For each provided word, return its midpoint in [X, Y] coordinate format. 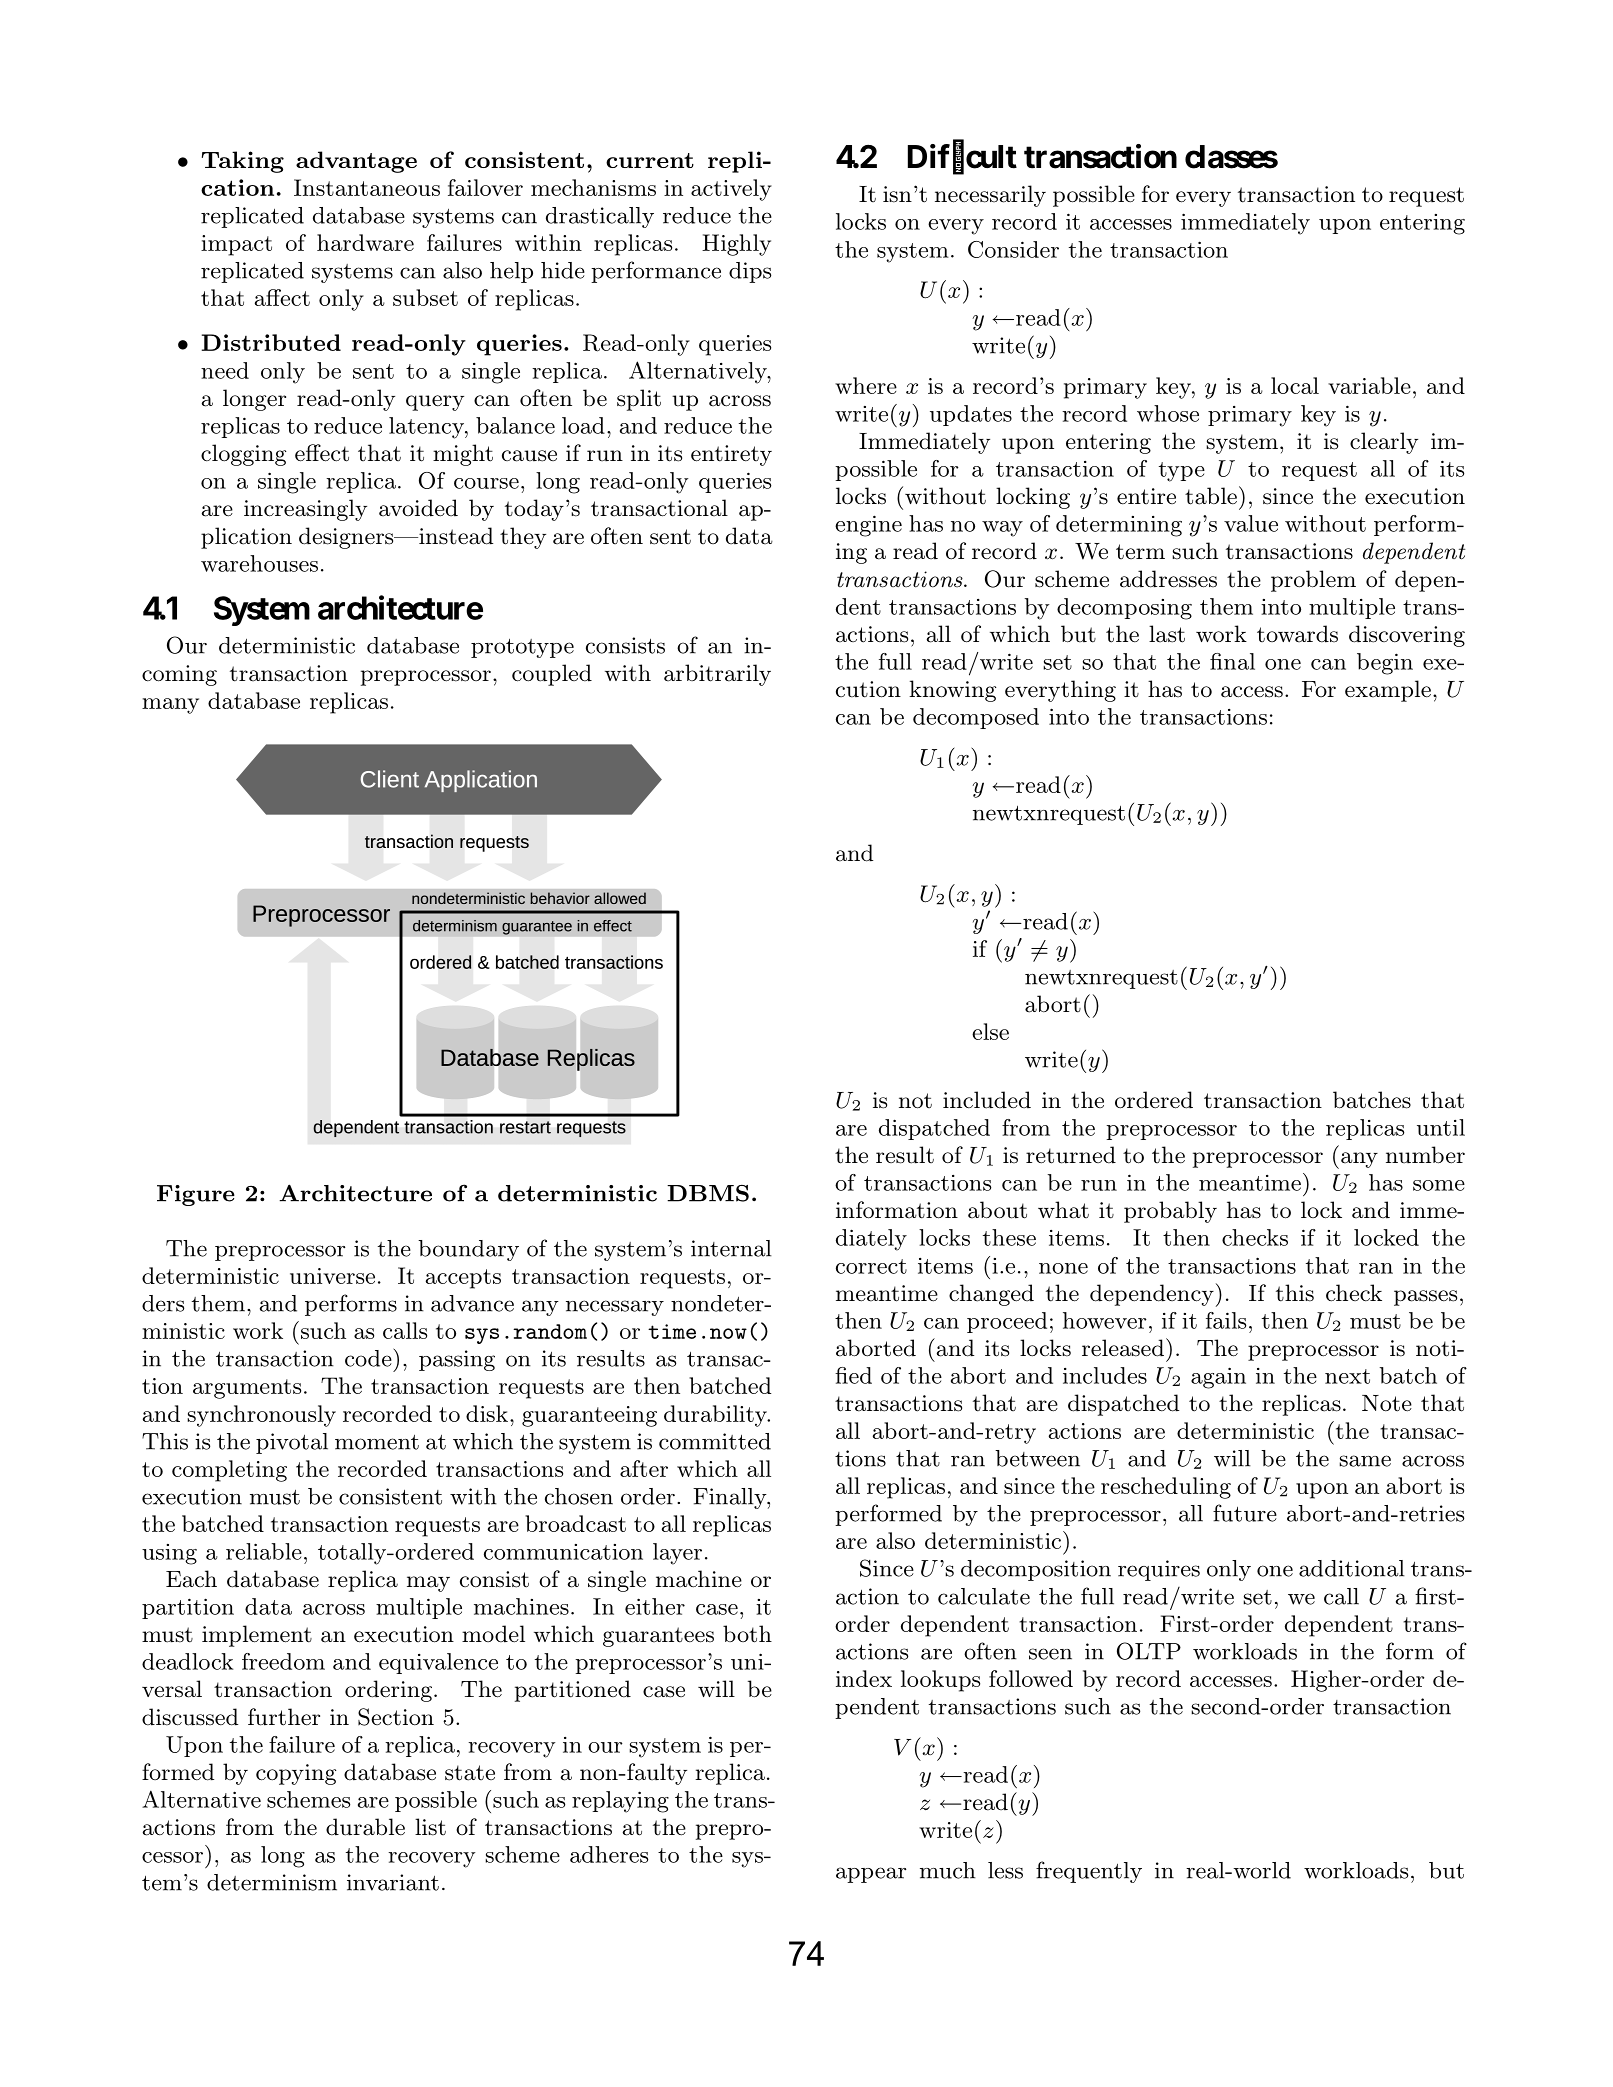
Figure [196, 1195]
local [1295, 385]
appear [871, 1875]
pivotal [292, 1443]
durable [365, 1827]
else [990, 1031]
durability [716, 1416]
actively [731, 190]
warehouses [259, 563]
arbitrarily [717, 675]
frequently [1089, 1872]
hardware [365, 242]
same [1365, 1461]
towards [1297, 634]
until [1441, 1127]
